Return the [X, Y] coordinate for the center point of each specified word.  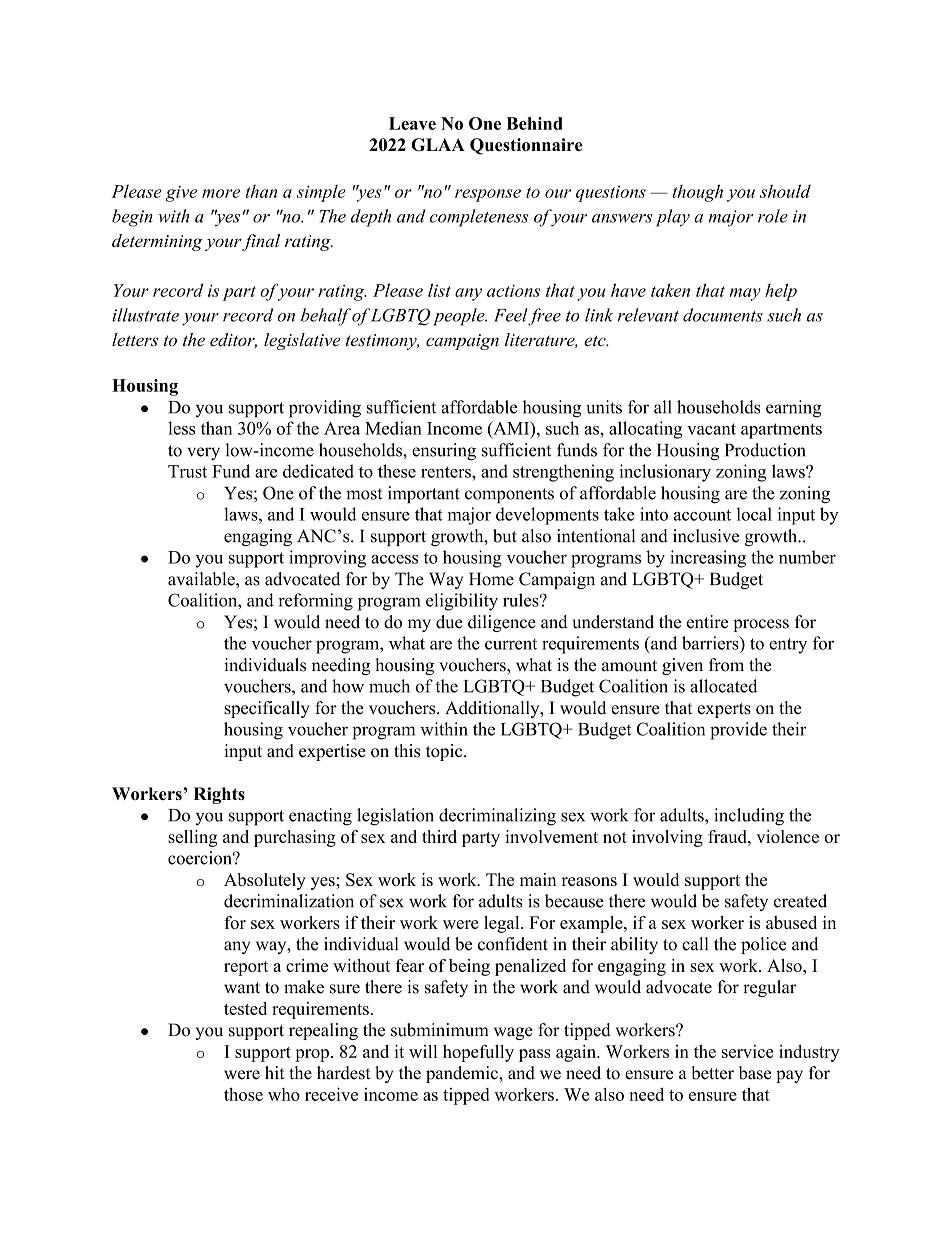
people [460, 317]
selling [192, 838]
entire [707, 622]
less [181, 428]
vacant [711, 429]
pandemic [463, 1074]
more [221, 193]
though [698, 193]
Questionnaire [526, 146]
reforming [315, 602]
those [243, 1094]
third [439, 836]
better [712, 1073]
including [749, 817]
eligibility [462, 602]
